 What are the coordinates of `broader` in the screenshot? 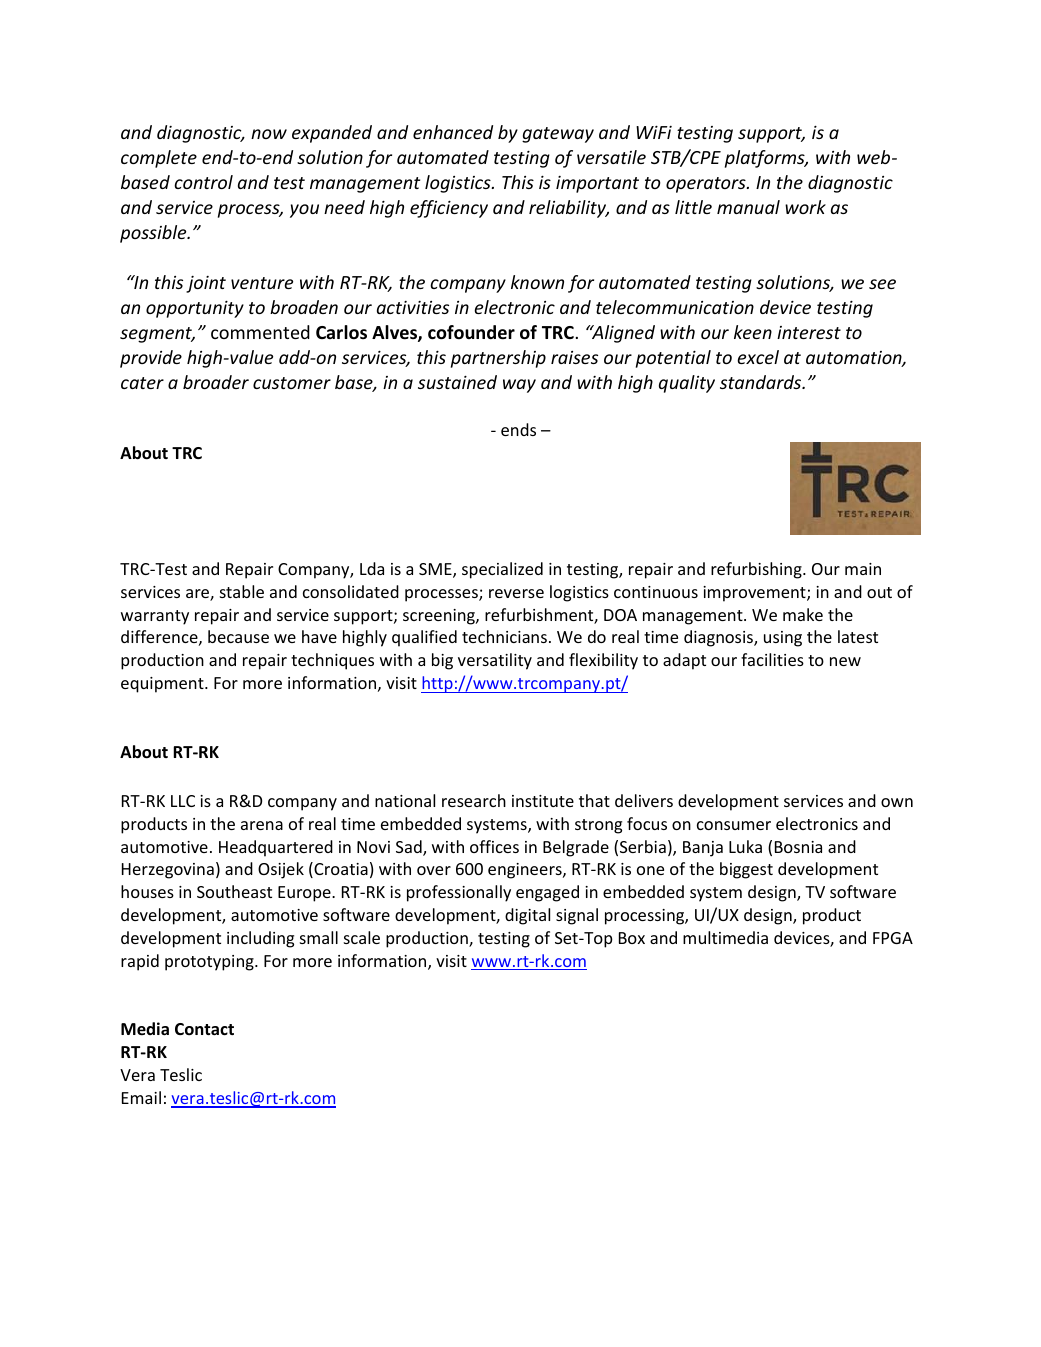 It's located at (216, 382).
